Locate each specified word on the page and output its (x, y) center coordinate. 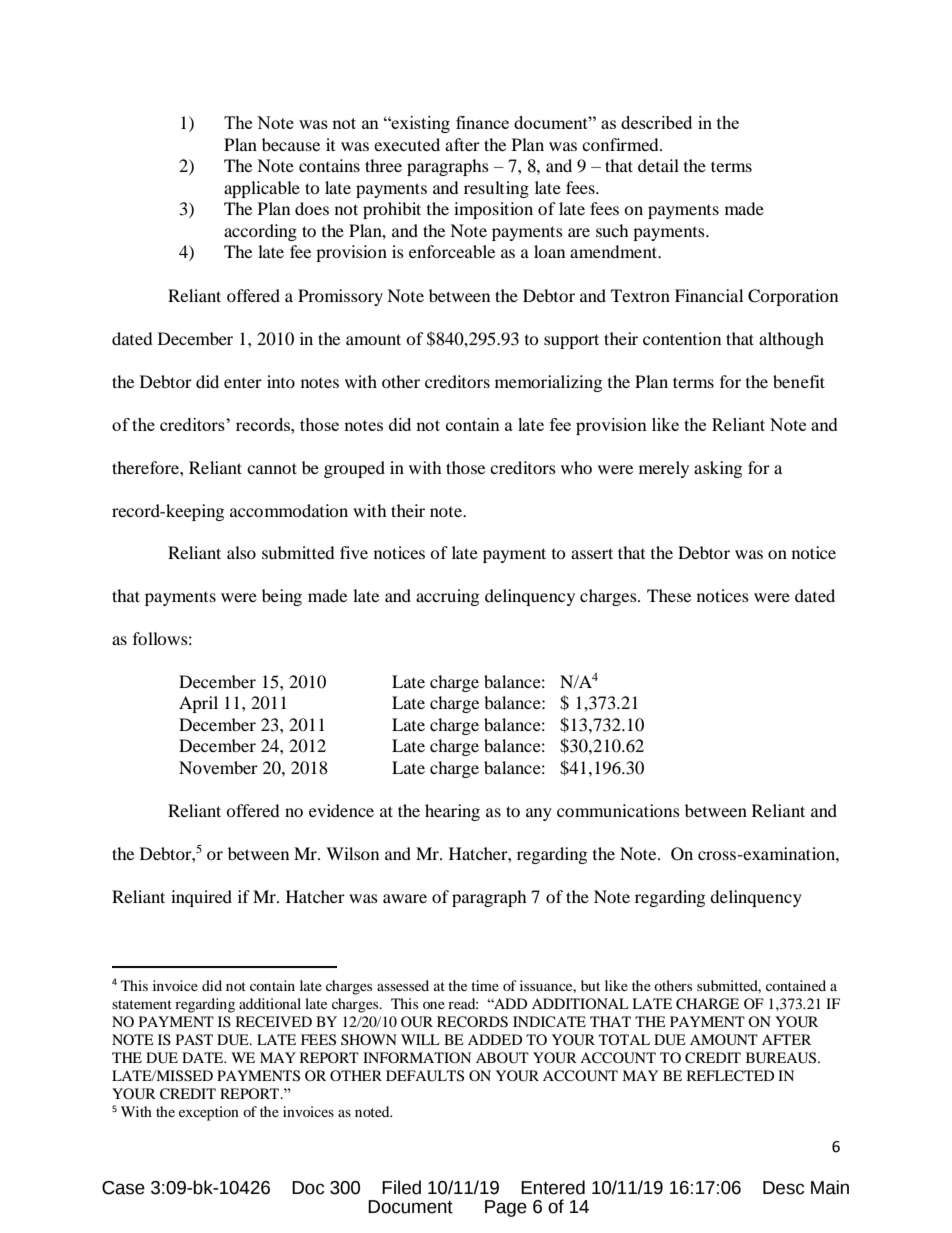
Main (830, 1187)
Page (506, 1208)
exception (209, 1113)
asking (718, 469)
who (576, 467)
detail (658, 165)
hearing (452, 812)
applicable (262, 189)
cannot (272, 468)
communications (618, 810)
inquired (201, 898)
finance (482, 122)
